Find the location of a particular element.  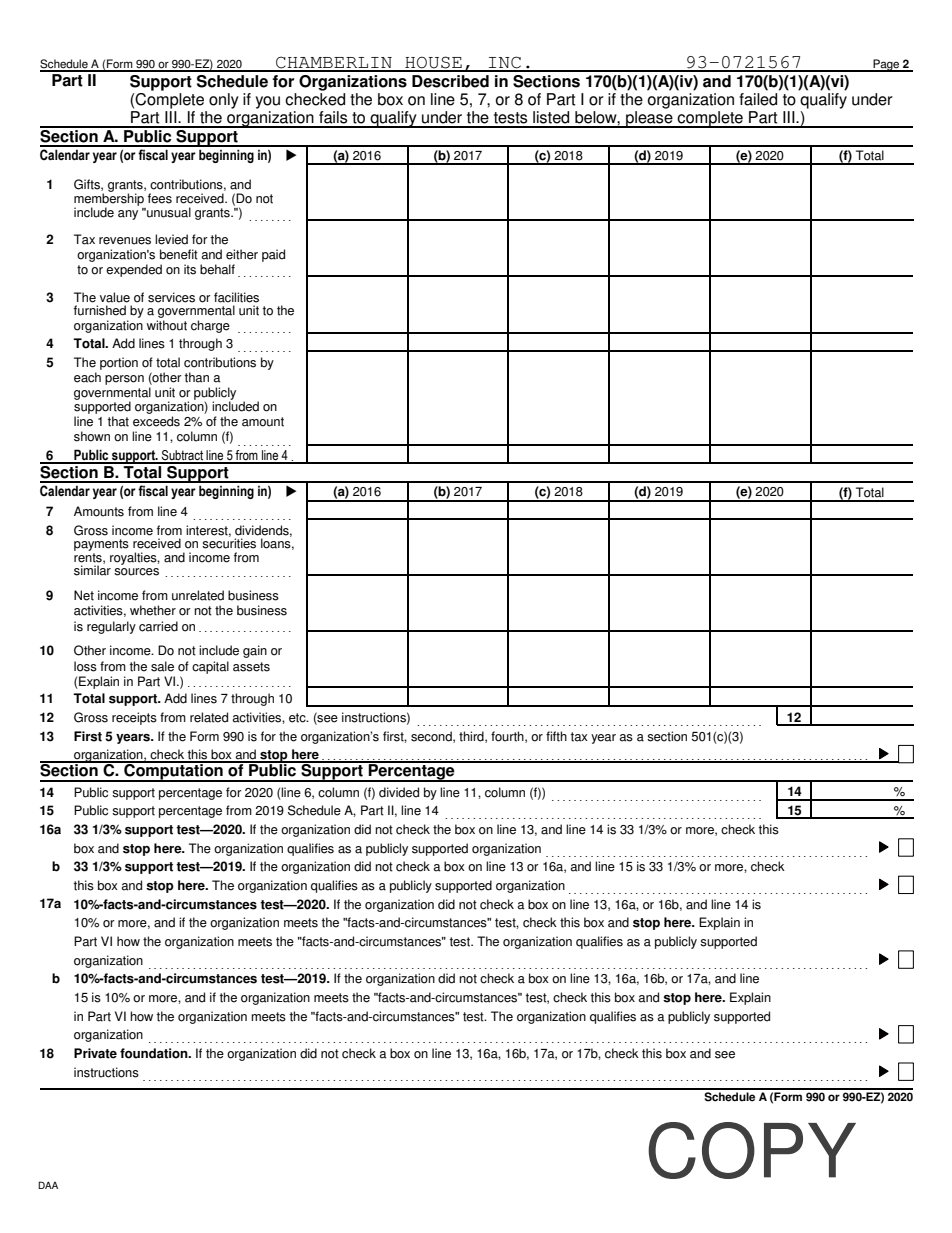

failed is located at coordinates (758, 99).
